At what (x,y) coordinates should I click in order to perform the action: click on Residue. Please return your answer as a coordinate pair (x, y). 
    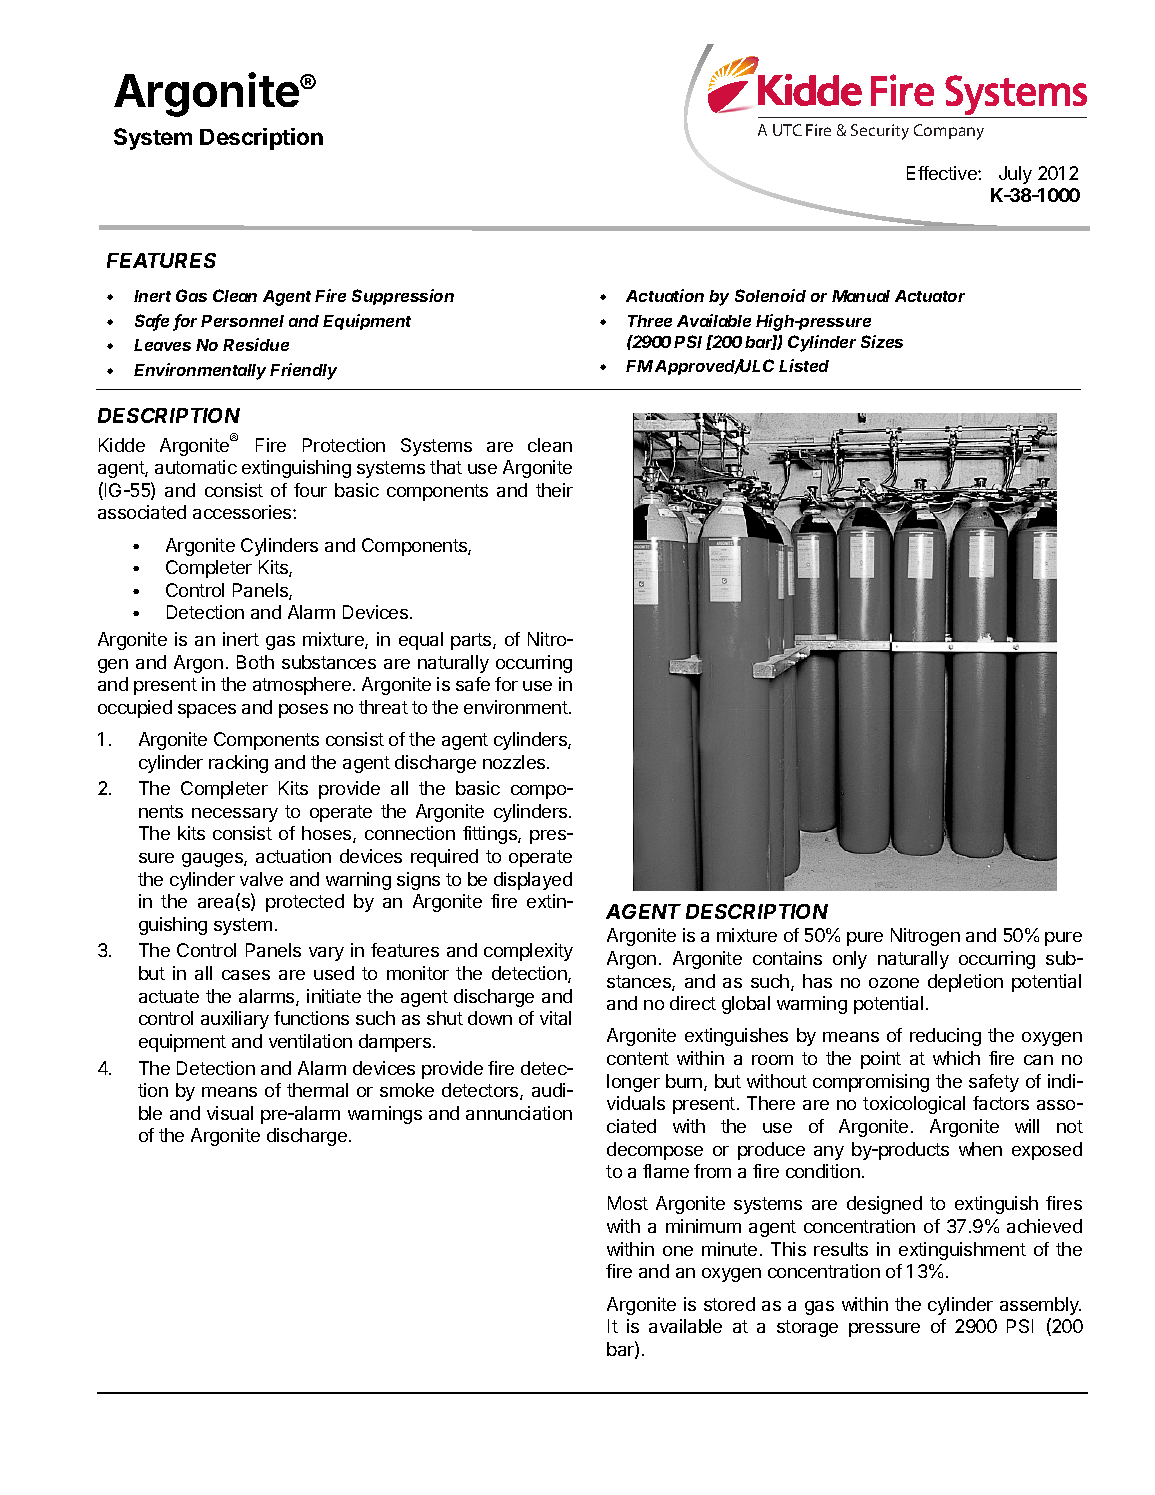
    Looking at the image, I should click on (256, 344).
